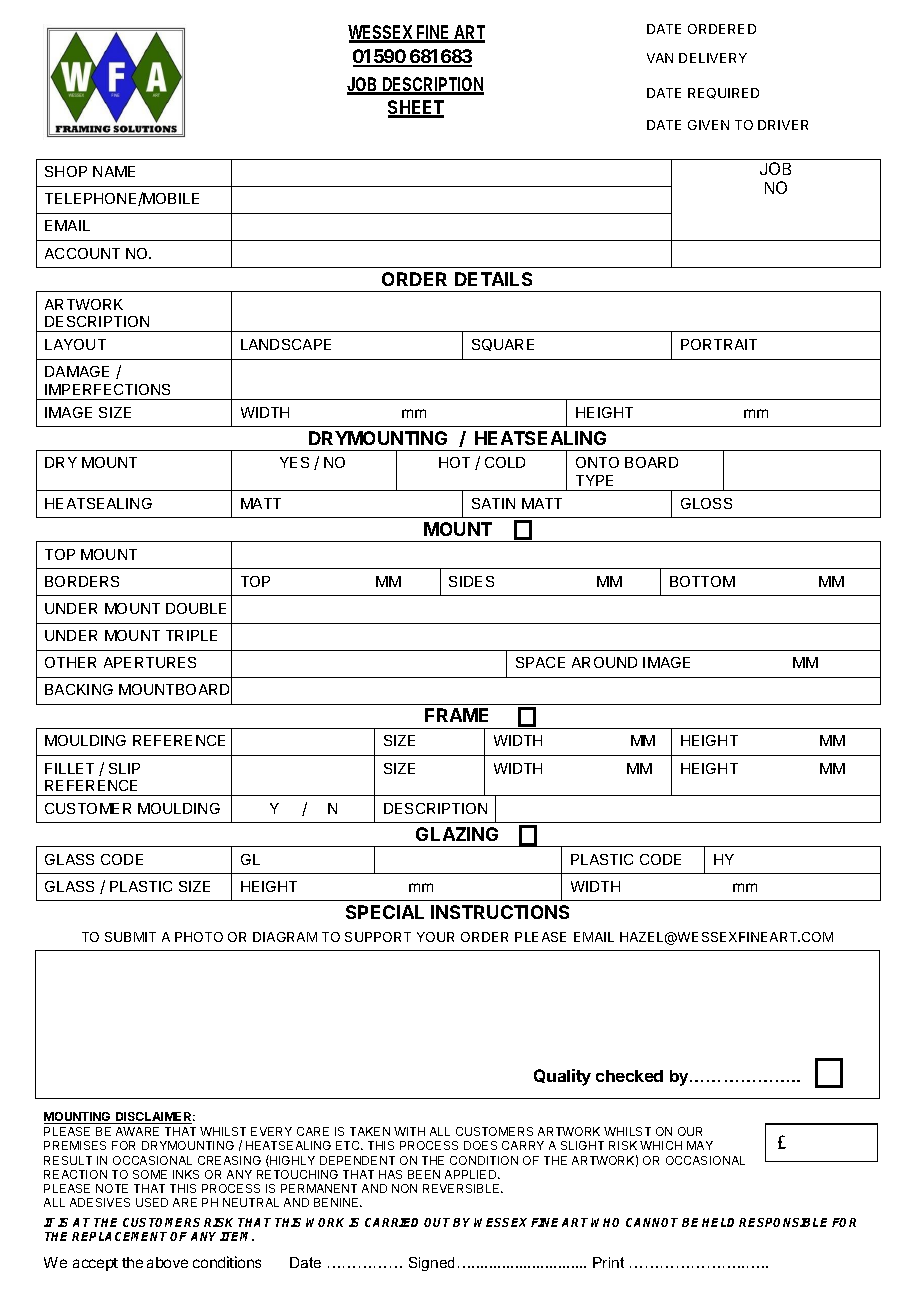 The width and height of the screenshot is (924, 1307). I want to click on IMPERFECTIONS, so click(107, 389).
